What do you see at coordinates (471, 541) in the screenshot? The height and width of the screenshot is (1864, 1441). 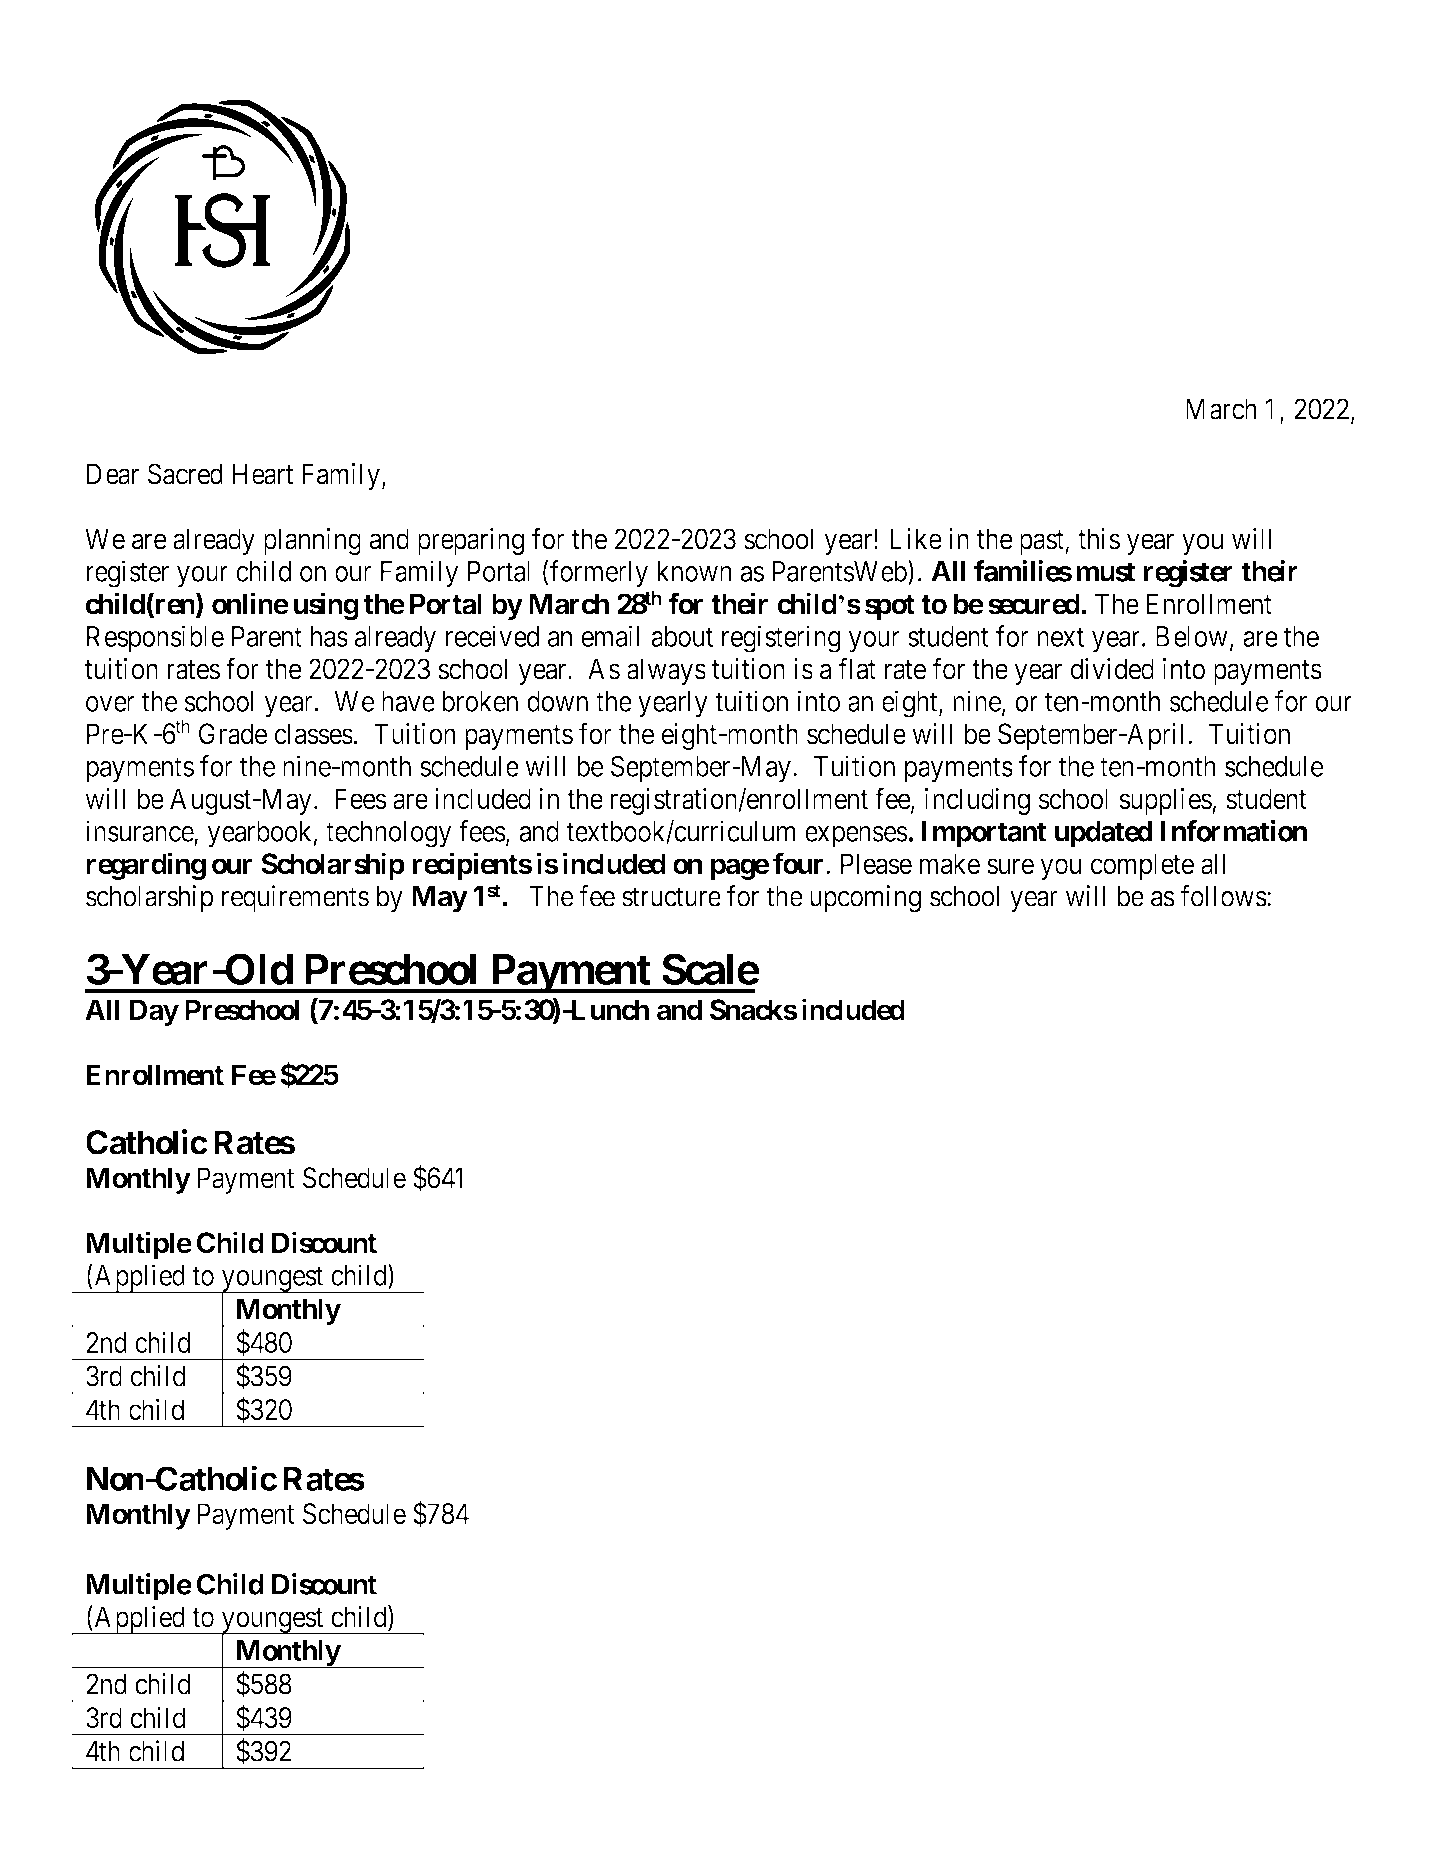 I see `preparing` at bounding box center [471, 541].
